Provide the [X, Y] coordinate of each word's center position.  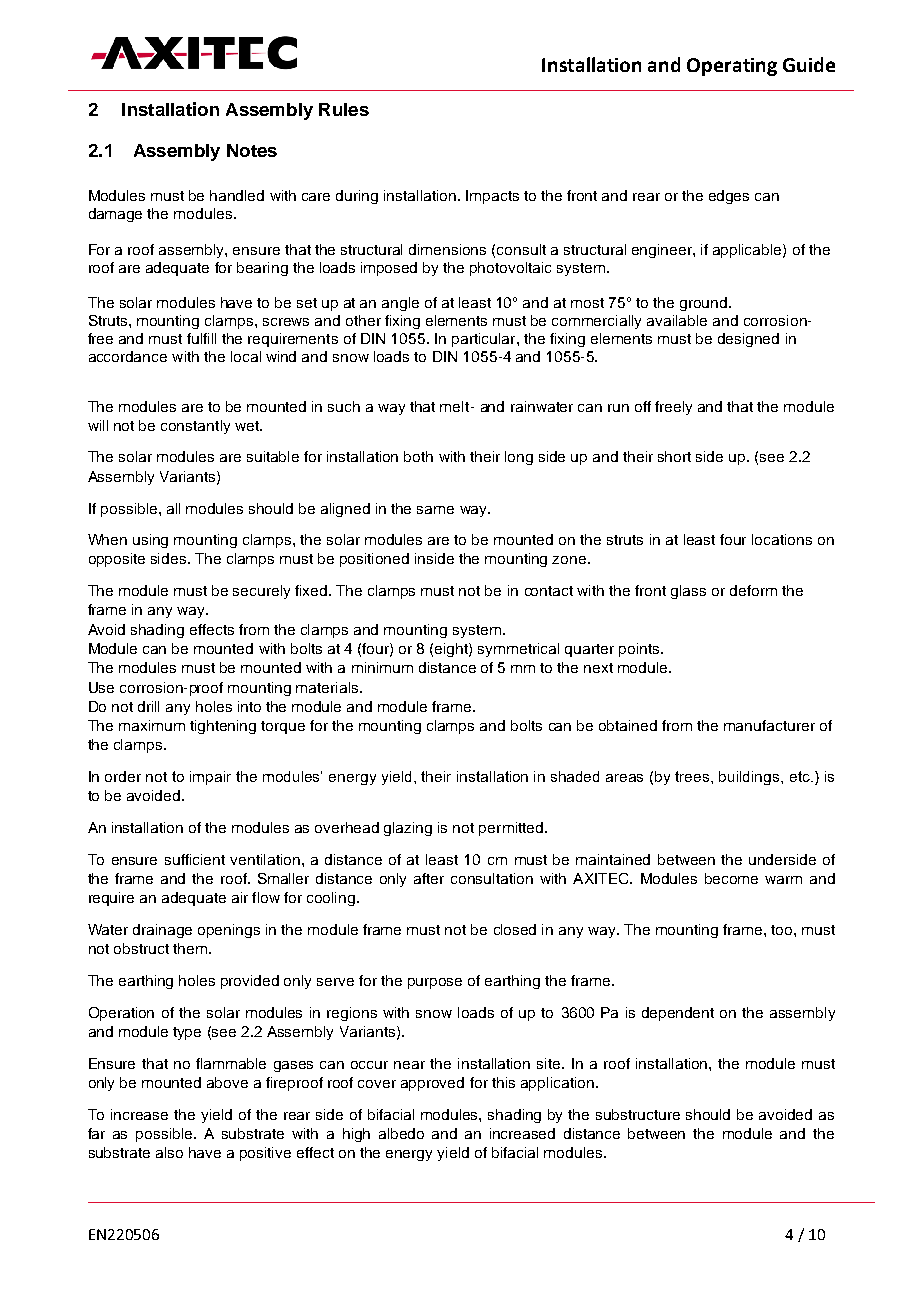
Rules [344, 109]
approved [432, 1084]
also [169, 1152]
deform [753, 590]
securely [261, 592]
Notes [252, 150]
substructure [638, 1114]
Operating [732, 67]
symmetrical [518, 650]
